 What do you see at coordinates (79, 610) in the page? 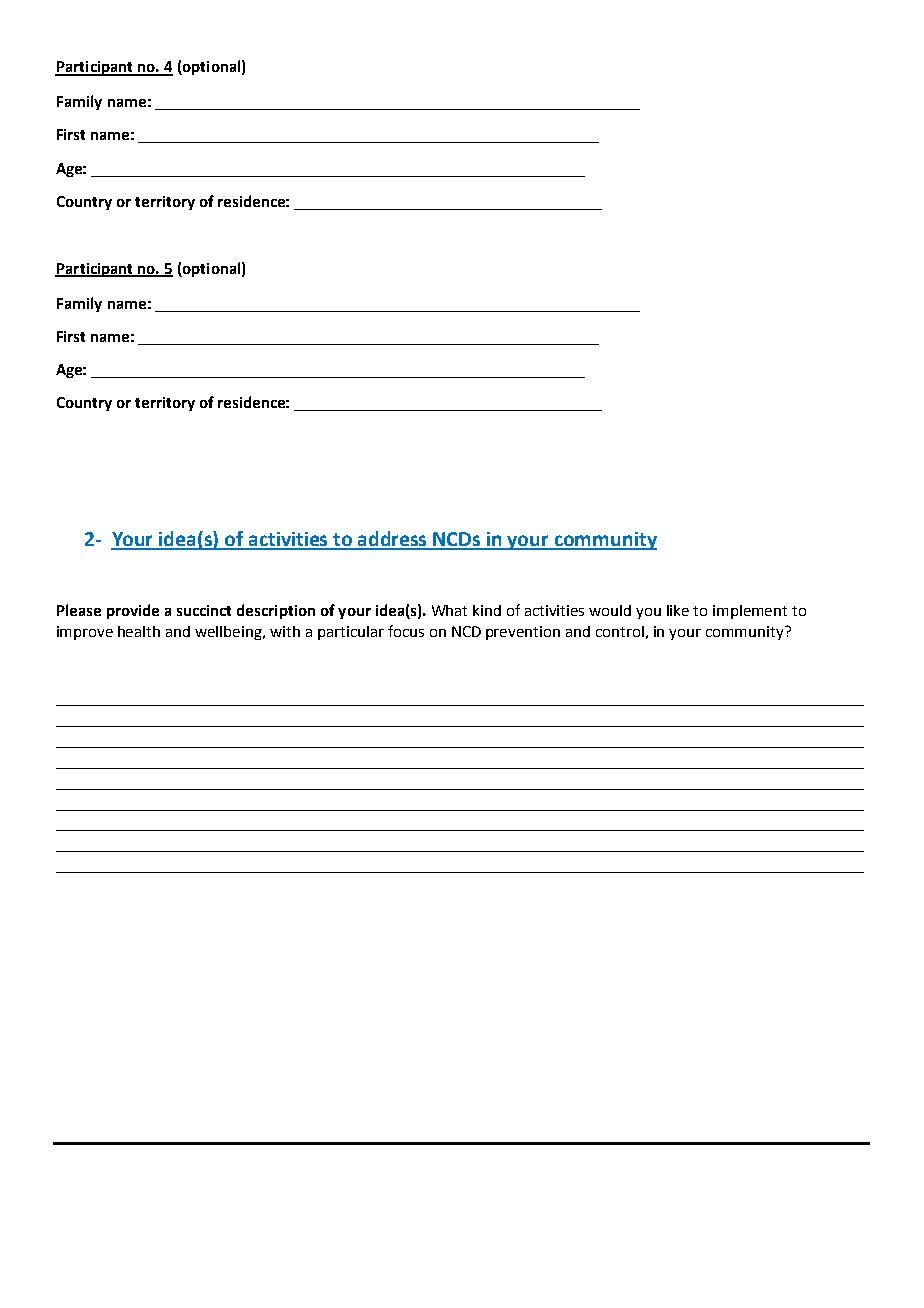
I see `Please` at bounding box center [79, 610].
